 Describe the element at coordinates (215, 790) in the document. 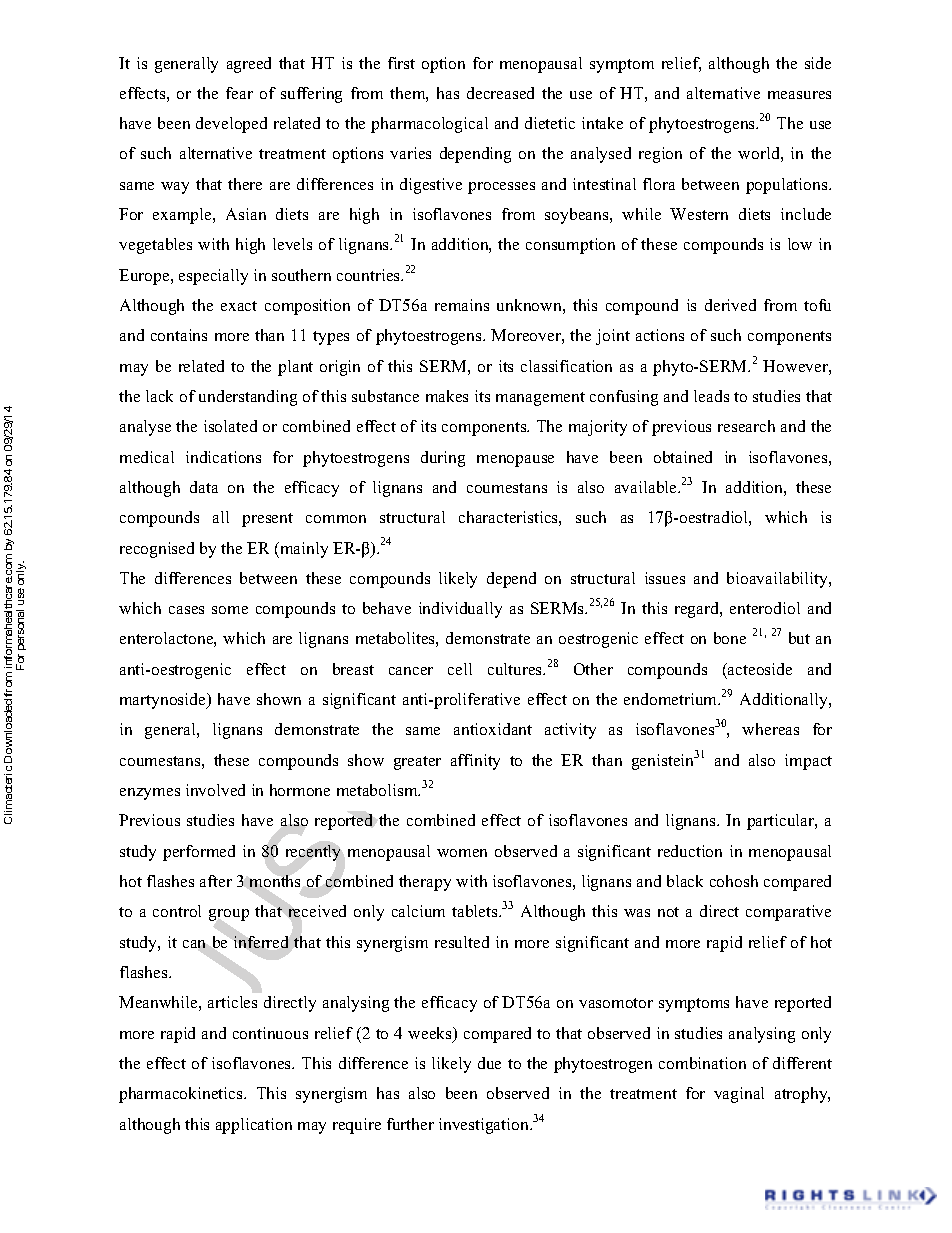

I see `involved` at that location.
